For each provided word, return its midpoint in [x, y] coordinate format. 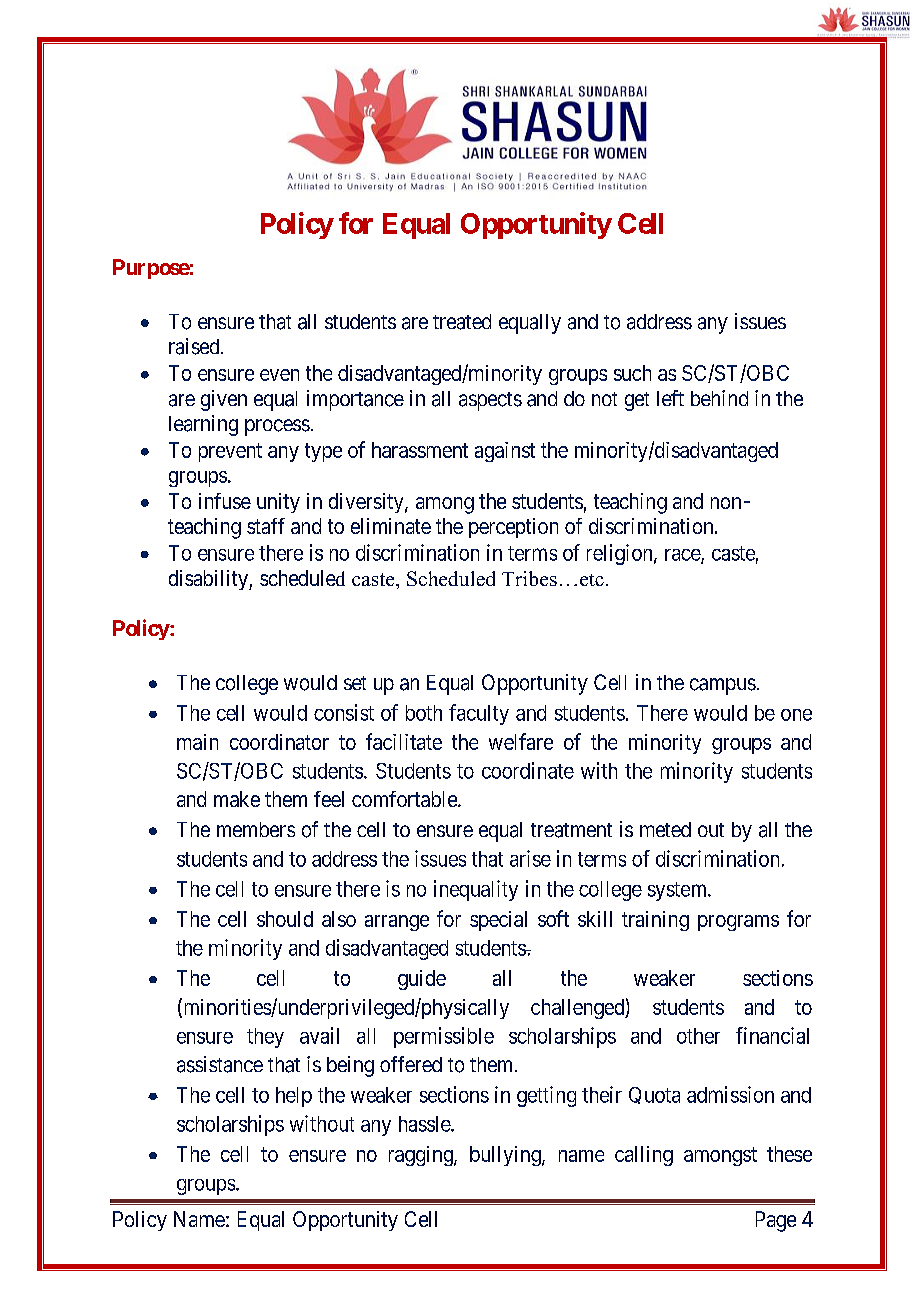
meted [665, 829]
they [265, 1038]
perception [513, 528]
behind [719, 398]
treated [462, 322]
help [294, 1097]
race [683, 556]
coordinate [528, 770]
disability [209, 580]
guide [422, 980]
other [698, 1036]
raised [195, 346]
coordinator [279, 742]
